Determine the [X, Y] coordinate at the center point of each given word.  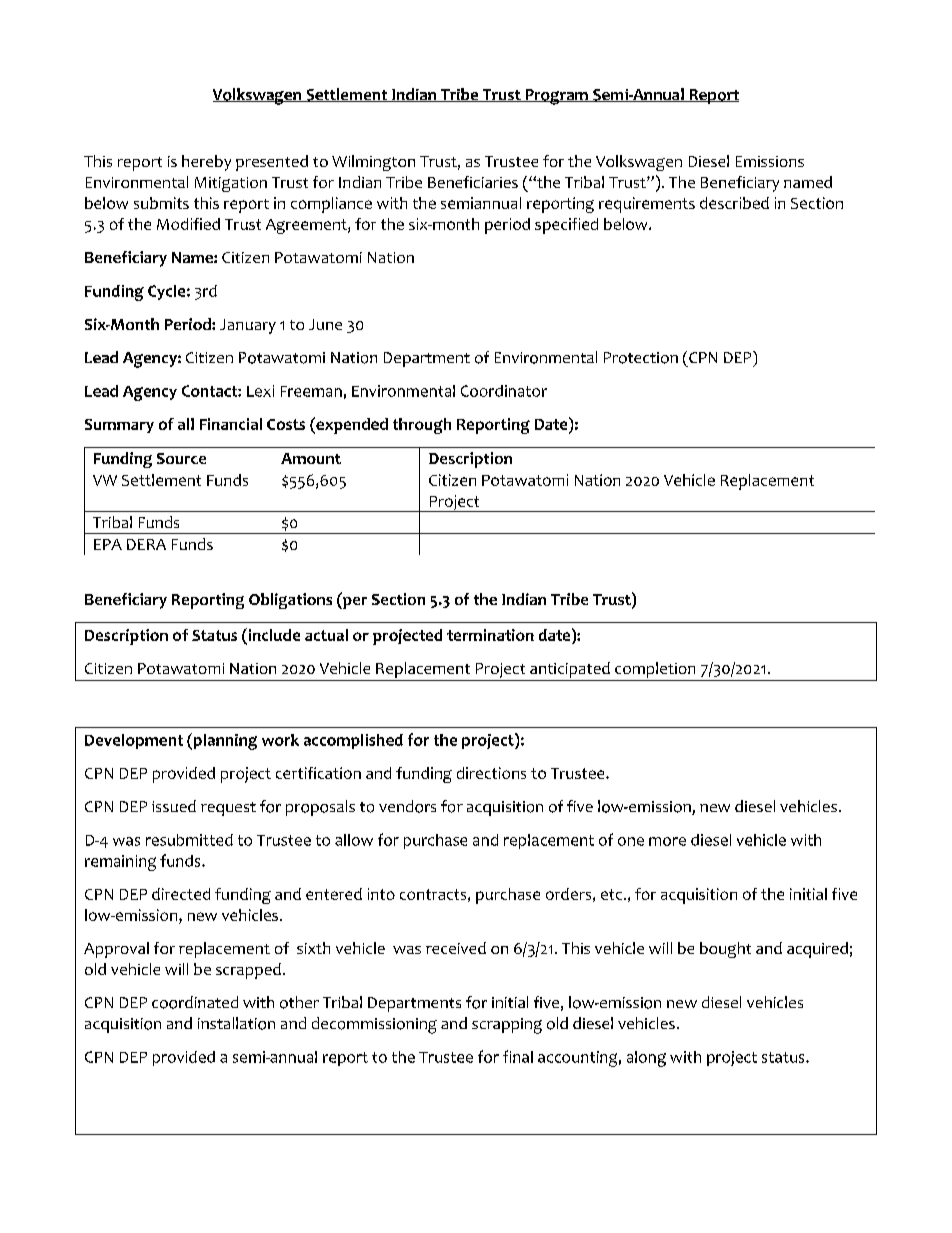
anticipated [570, 670]
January [248, 326]
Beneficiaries [473, 182]
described [734, 203]
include [273, 634]
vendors [407, 806]
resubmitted [189, 840]
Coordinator [504, 391]
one [631, 841]
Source [181, 458]
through [422, 426]
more [667, 841]
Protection [641, 358]
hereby [206, 163]
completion [655, 670]
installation [236, 1023]
